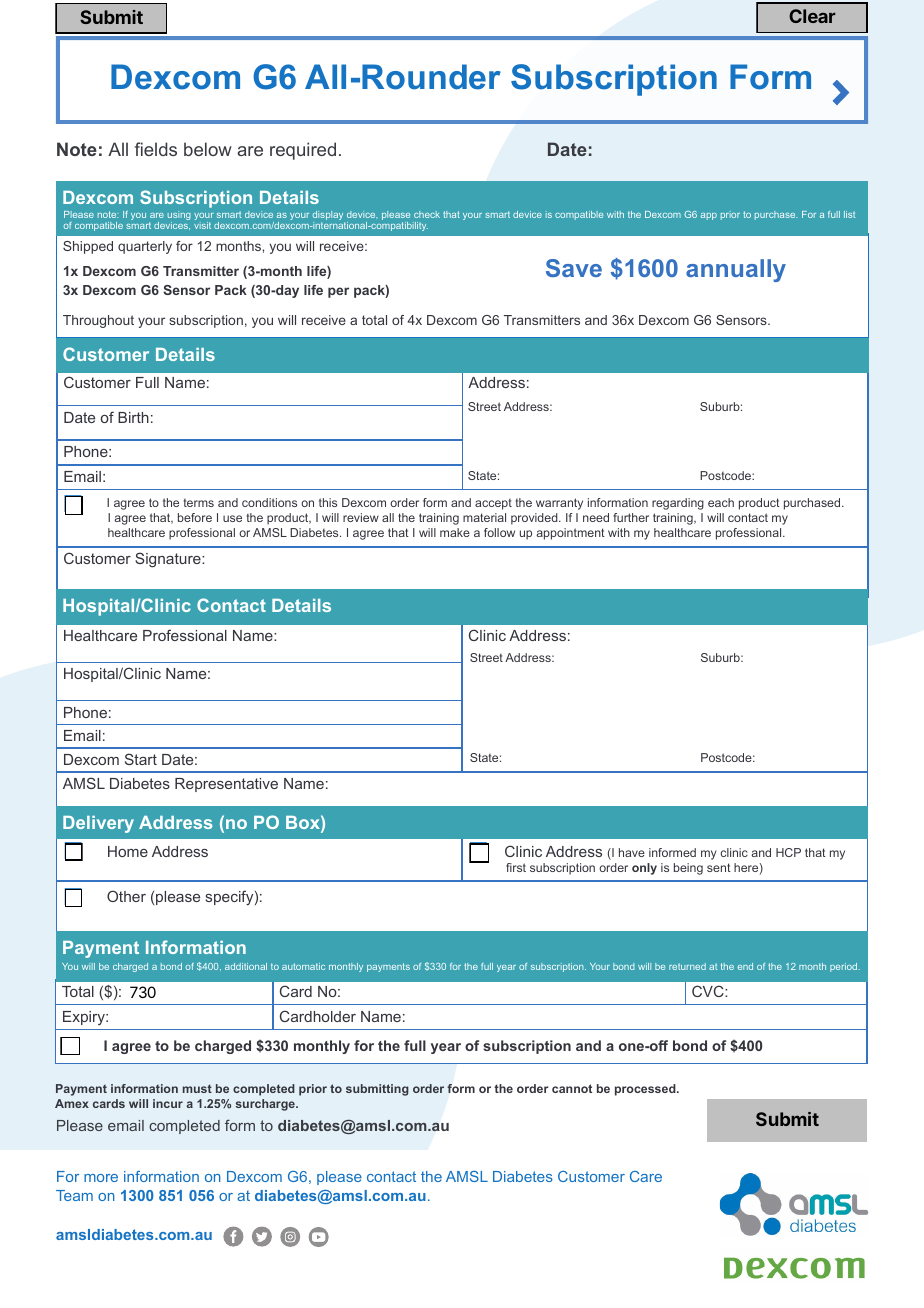  I want to click on submitting, so click(377, 1090).
